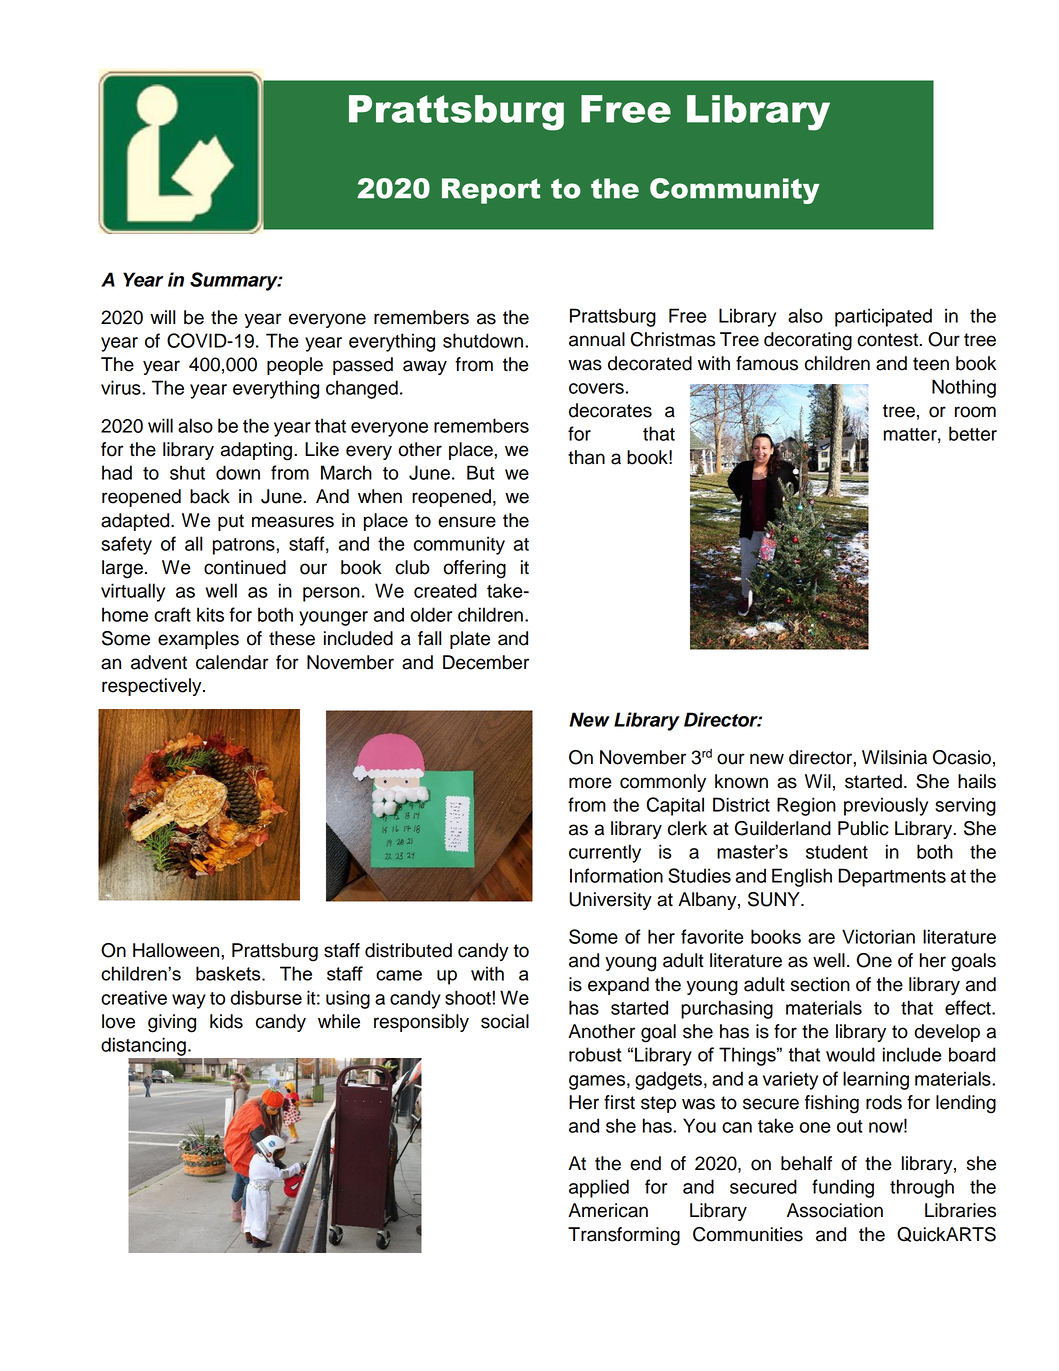 This document has width=1059, height=1371. What do you see at coordinates (892, 877) in the document?
I see `Departments` at bounding box center [892, 877].
